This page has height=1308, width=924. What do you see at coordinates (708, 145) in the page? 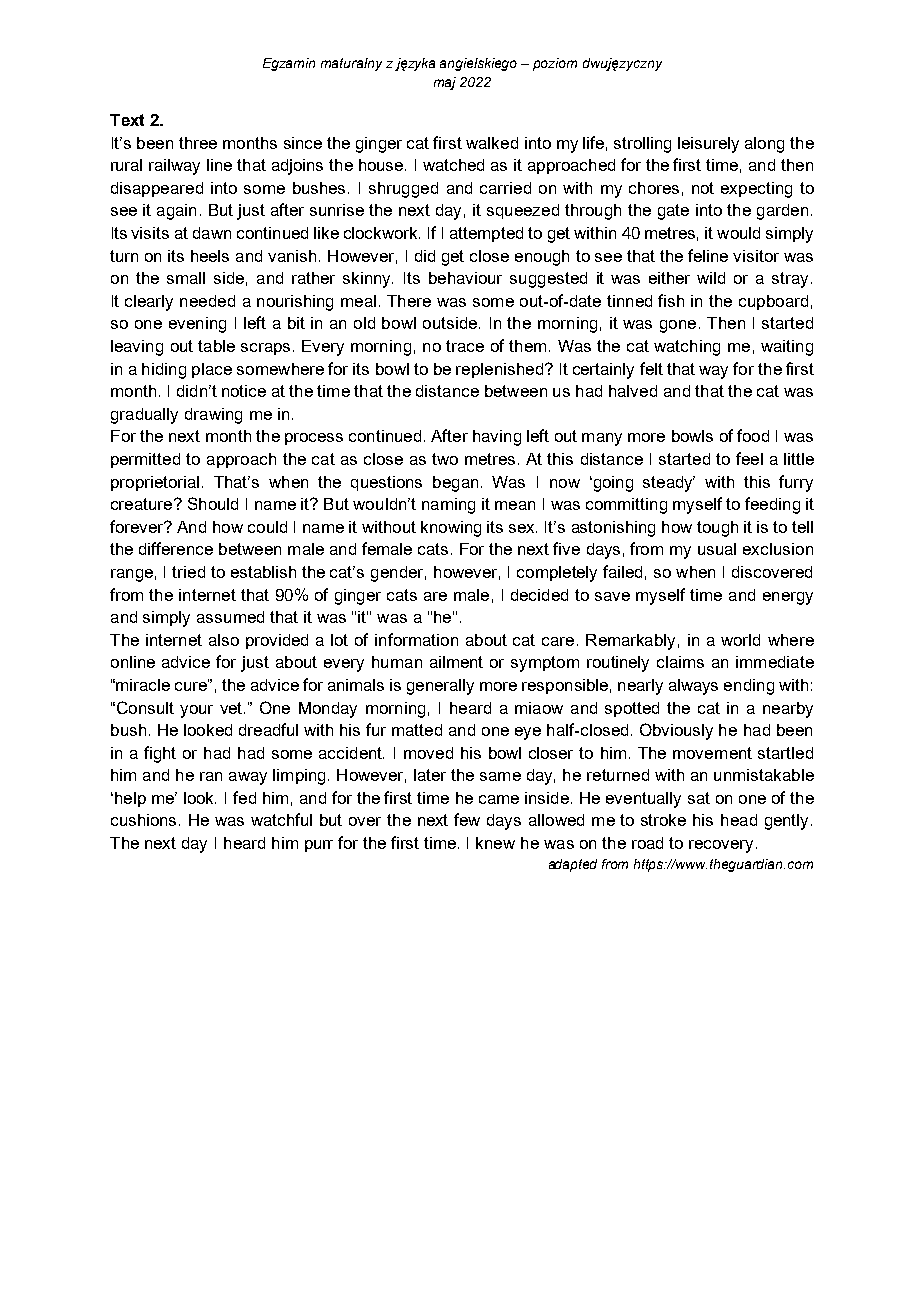
I see `leisurely` at bounding box center [708, 145].
